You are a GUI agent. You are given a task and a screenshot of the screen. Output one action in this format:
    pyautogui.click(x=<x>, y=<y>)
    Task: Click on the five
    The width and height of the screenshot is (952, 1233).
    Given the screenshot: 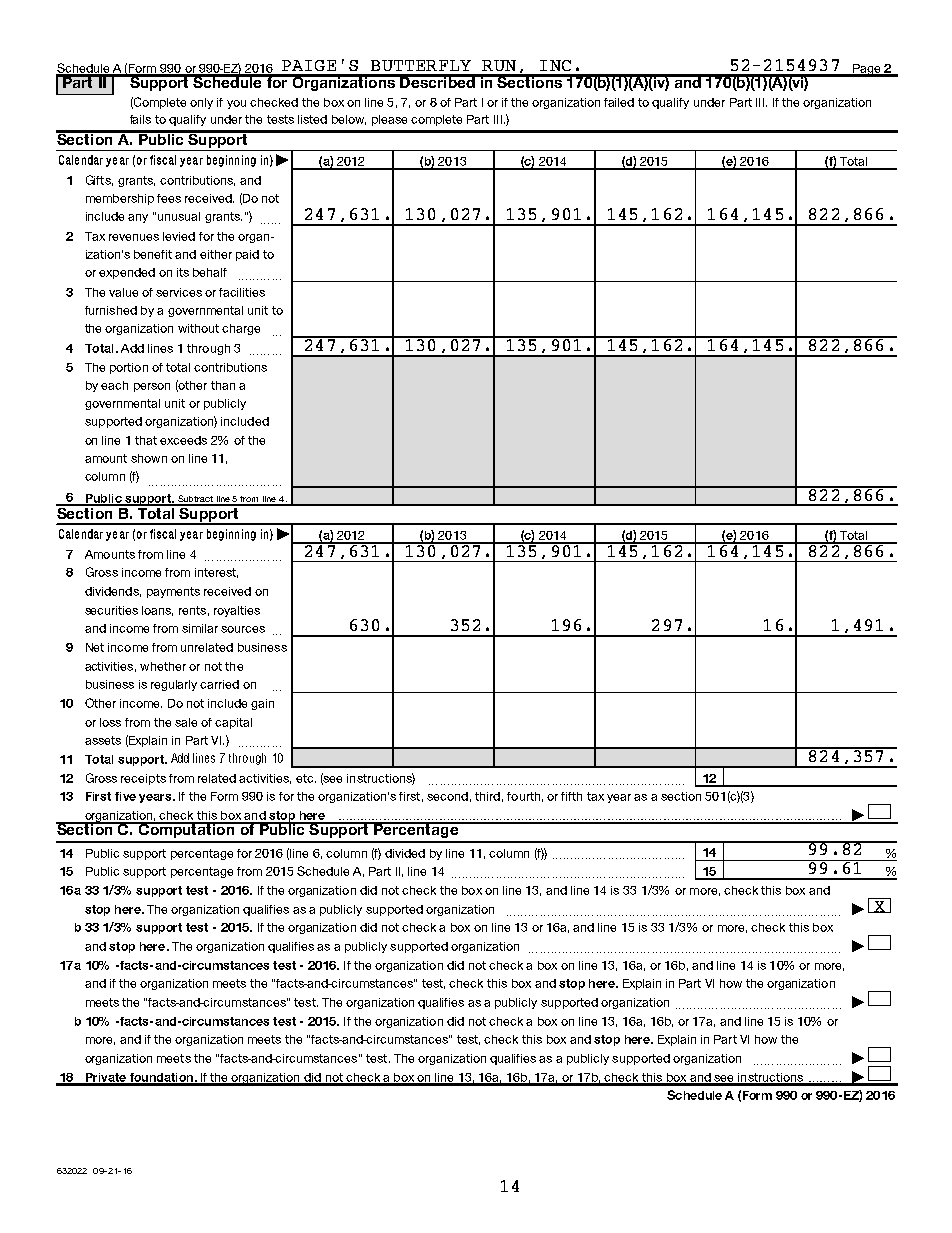 What is the action you would take?
    pyautogui.click(x=125, y=796)
